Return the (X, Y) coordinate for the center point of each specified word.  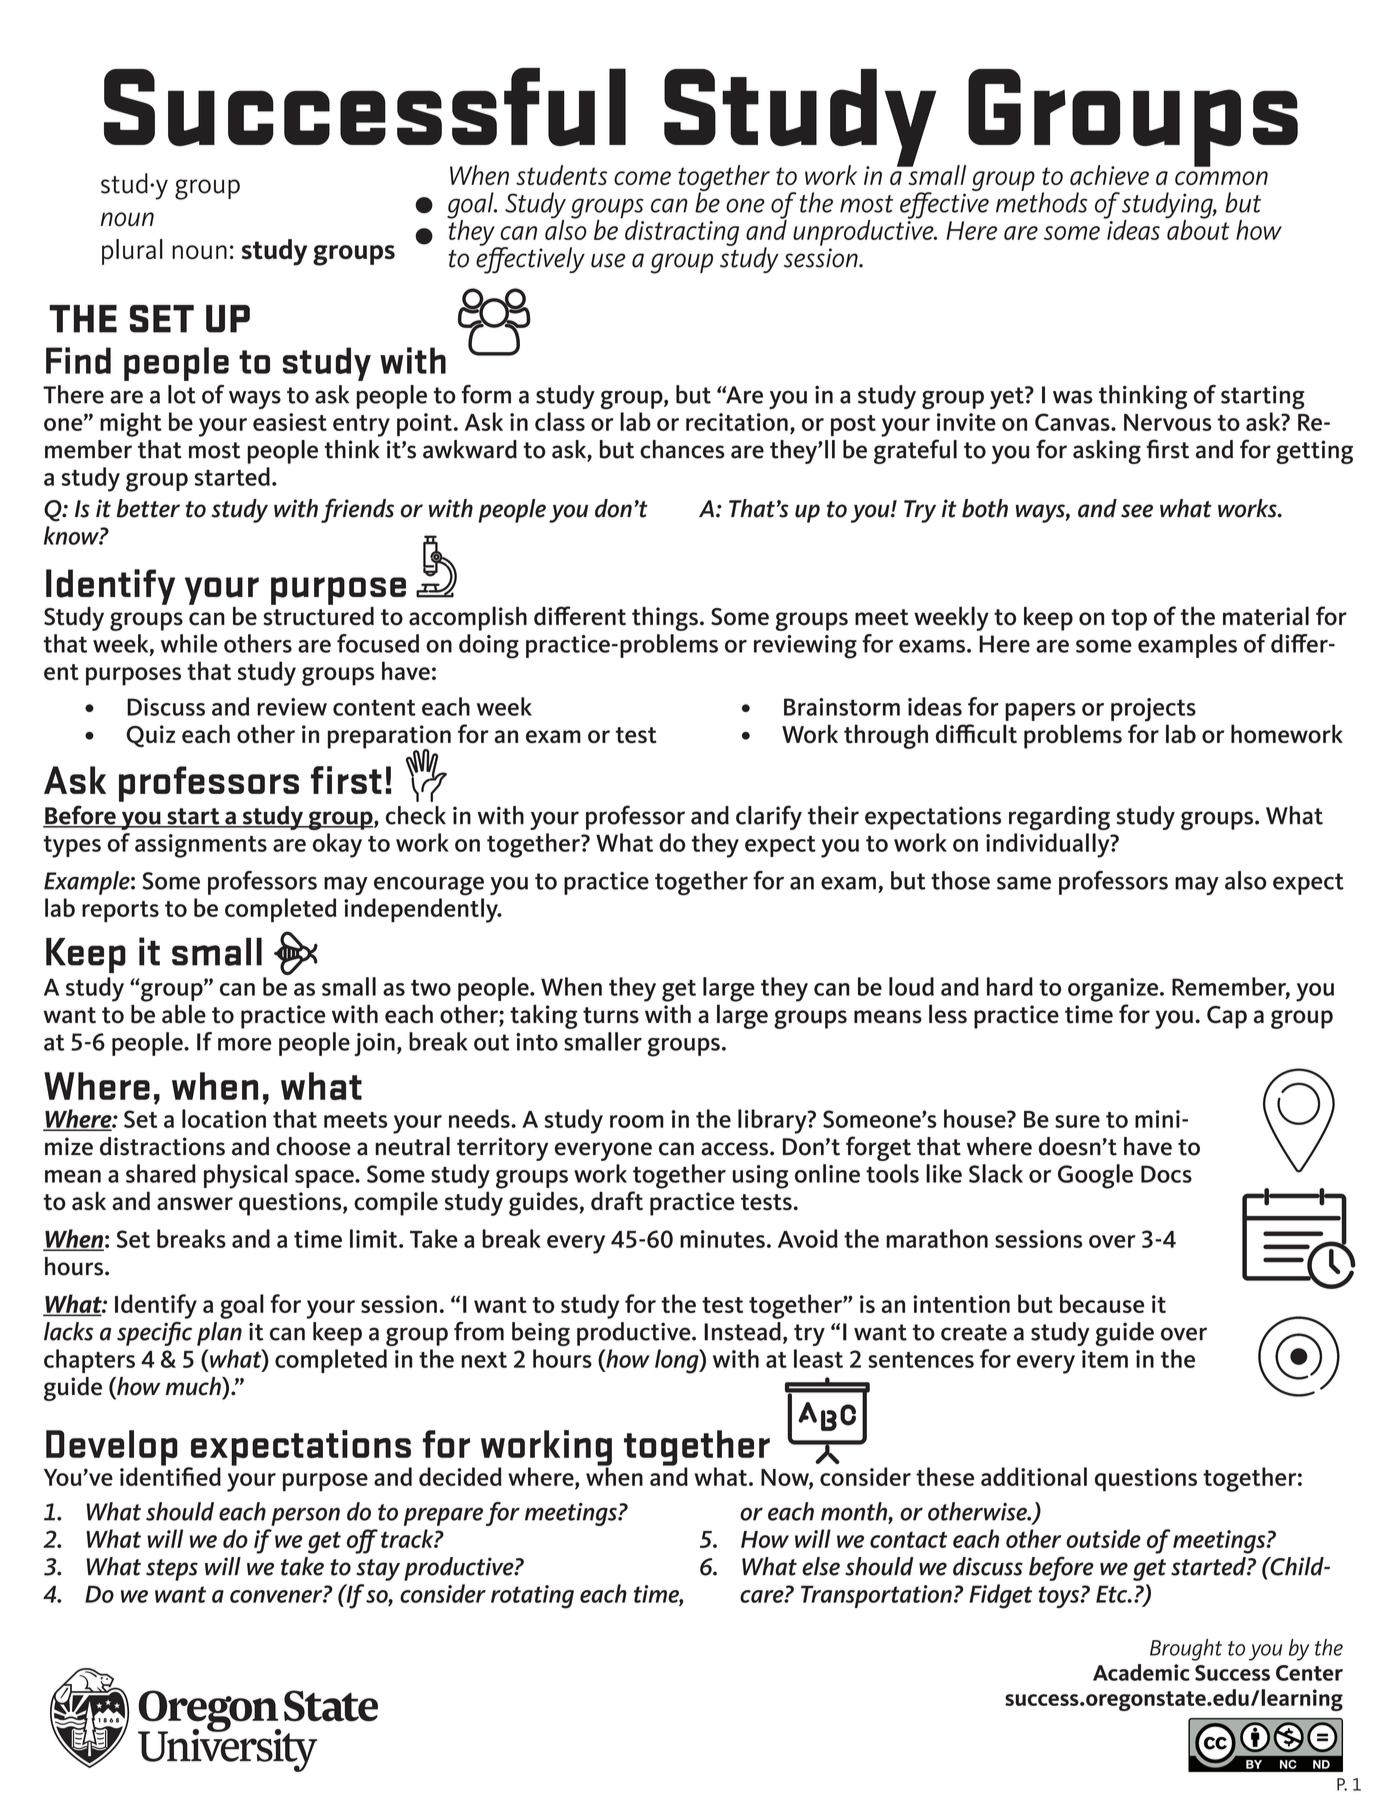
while (189, 643)
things (665, 619)
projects (1153, 710)
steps (172, 1570)
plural (132, 252)
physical (246, 1176)
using (760, 1177)
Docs (1166, 1174)
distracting (682, 233)
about (1197, 228)
